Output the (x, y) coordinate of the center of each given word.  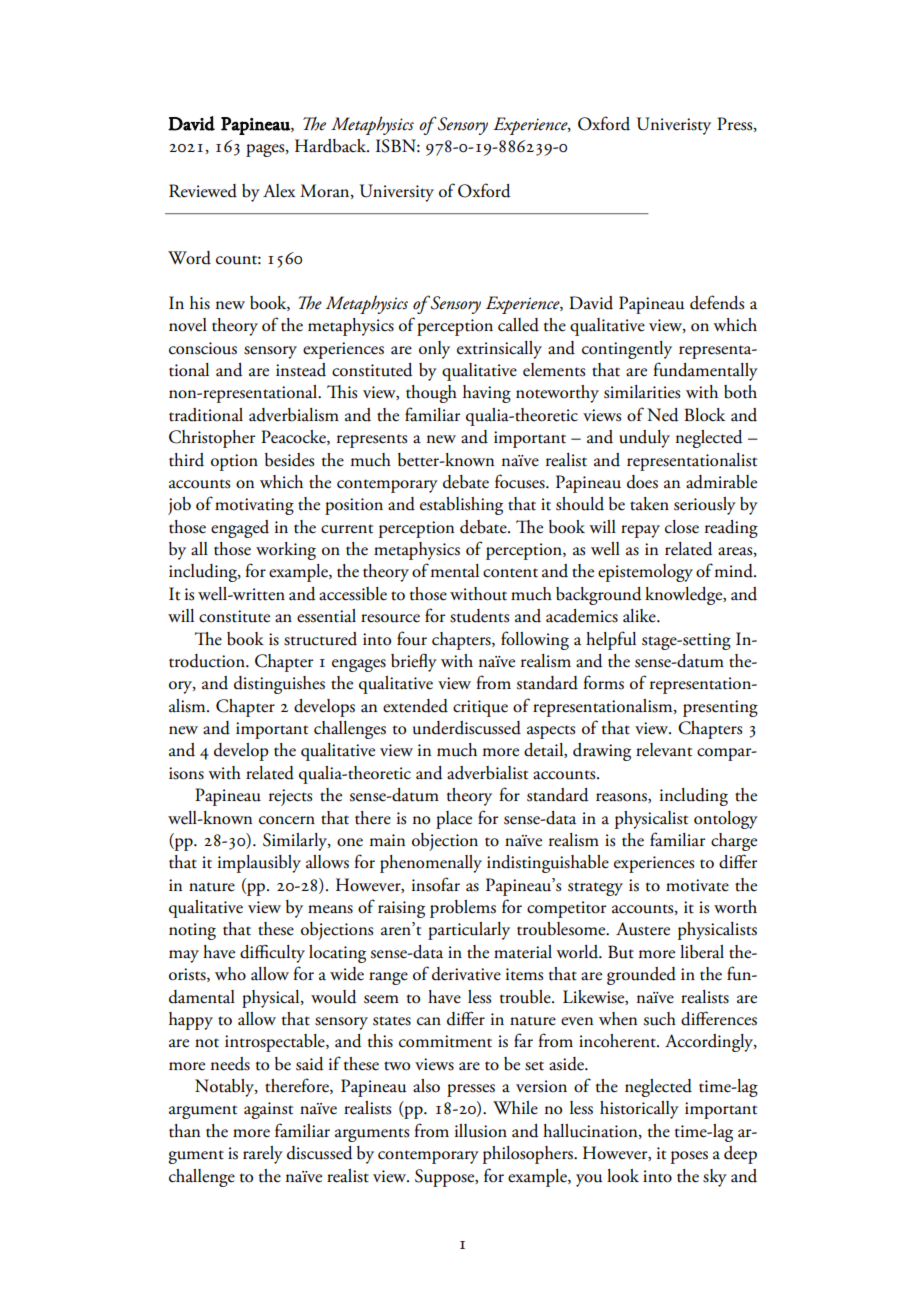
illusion (481, 1131)
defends (717, 302)
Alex (279, 191)
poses (689, 1157)
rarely (263, 1155)
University (397, 193)
